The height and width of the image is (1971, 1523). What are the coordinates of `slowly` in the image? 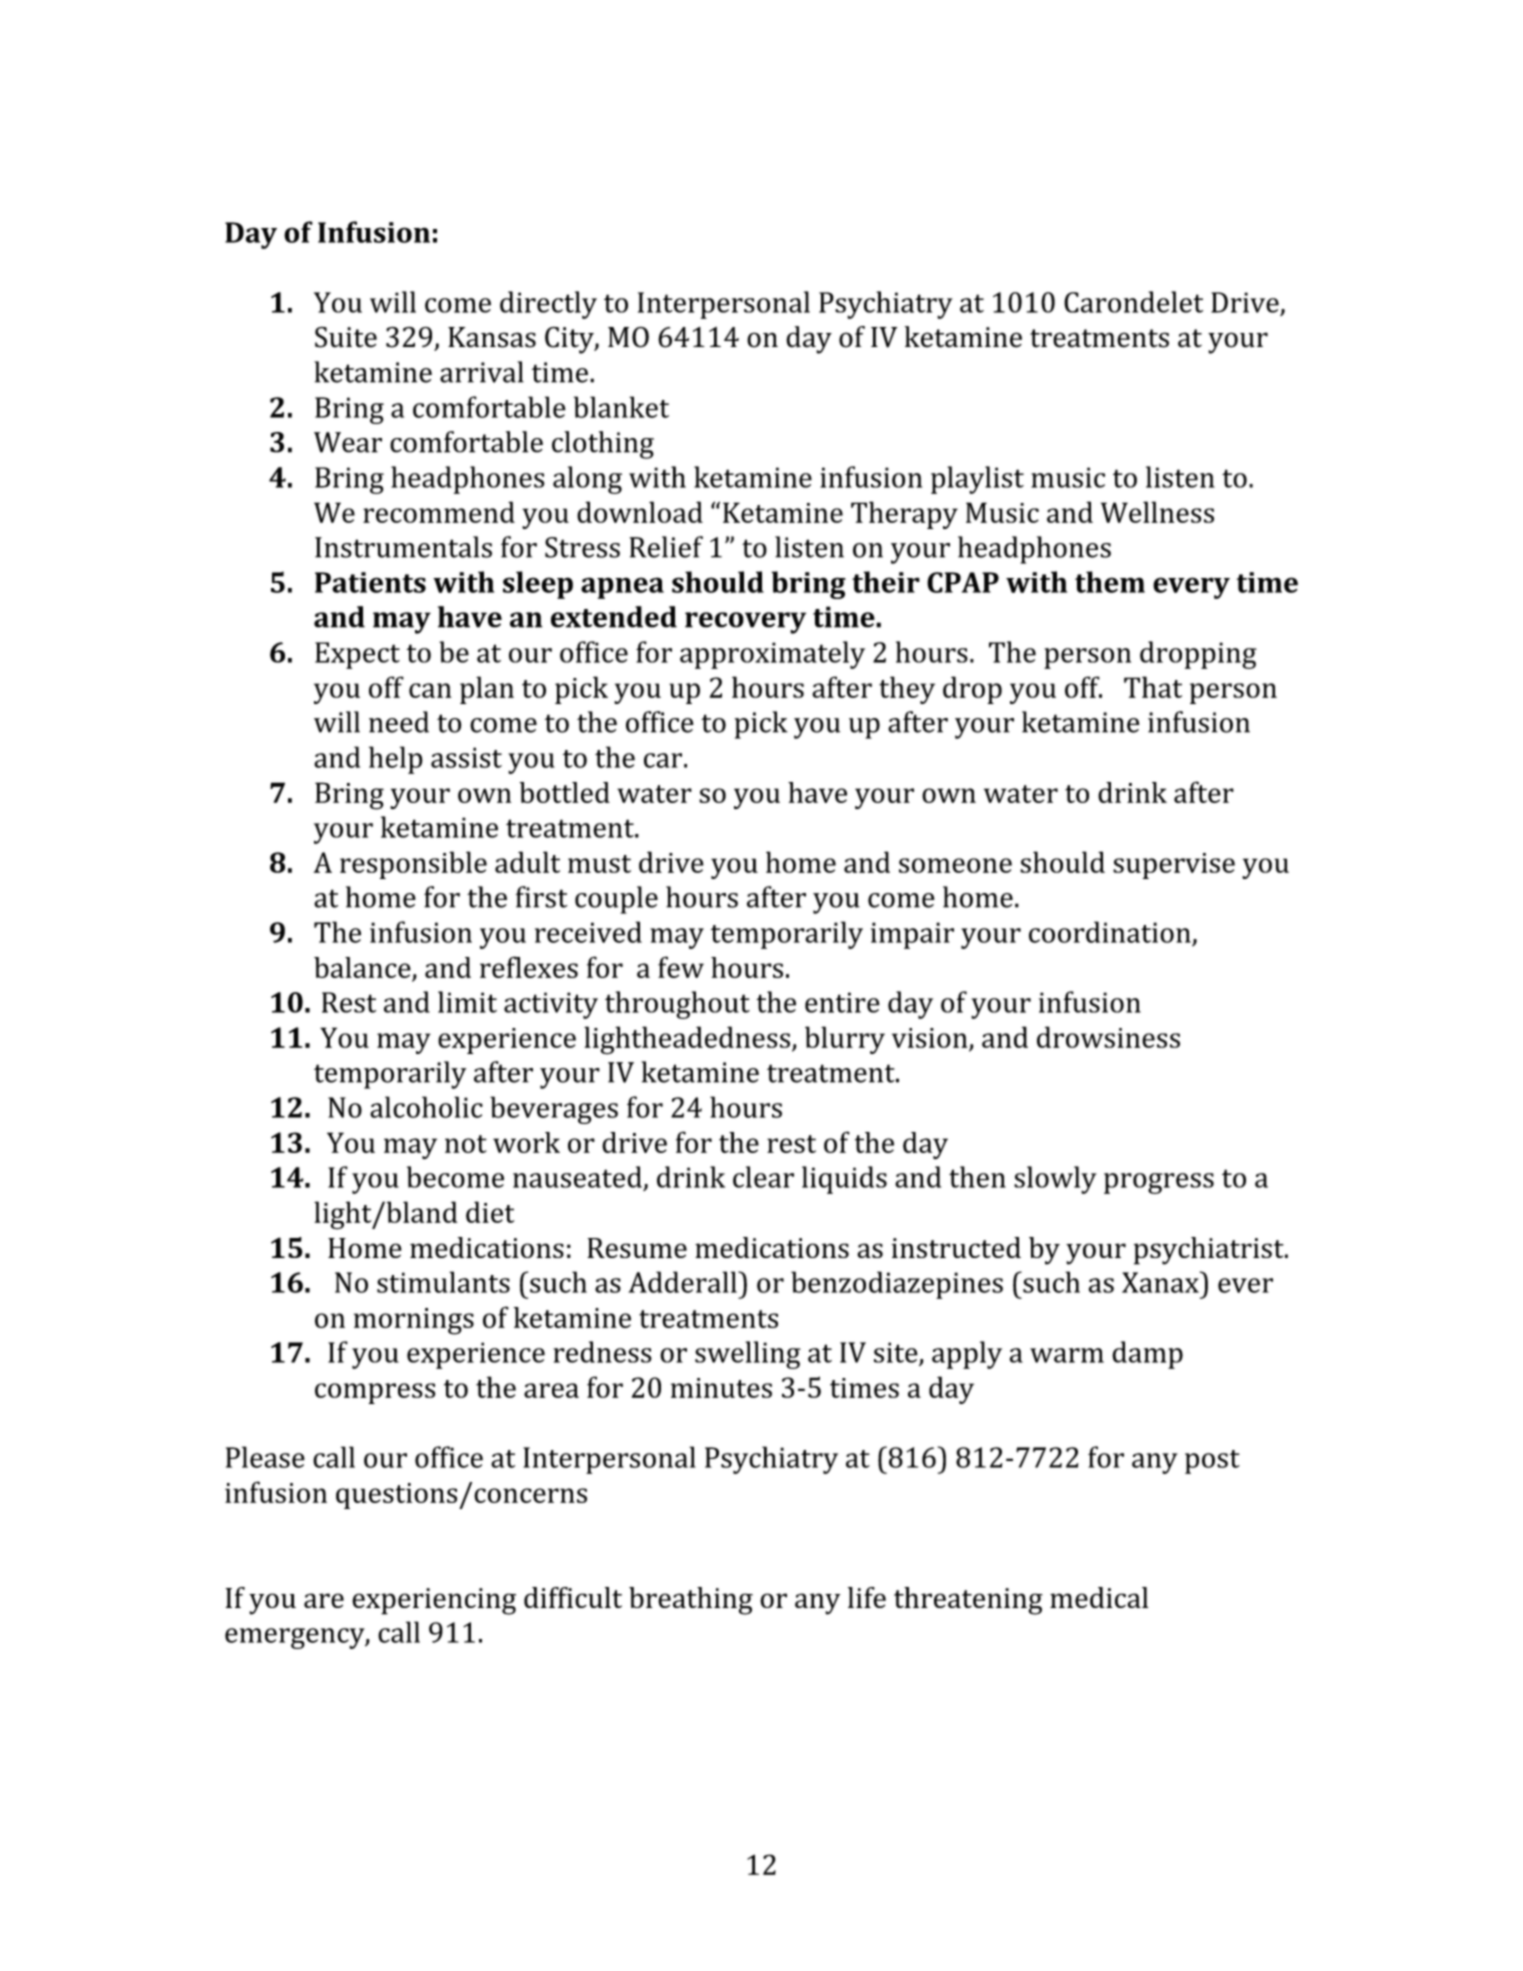 It's located at (1055, 1180).
